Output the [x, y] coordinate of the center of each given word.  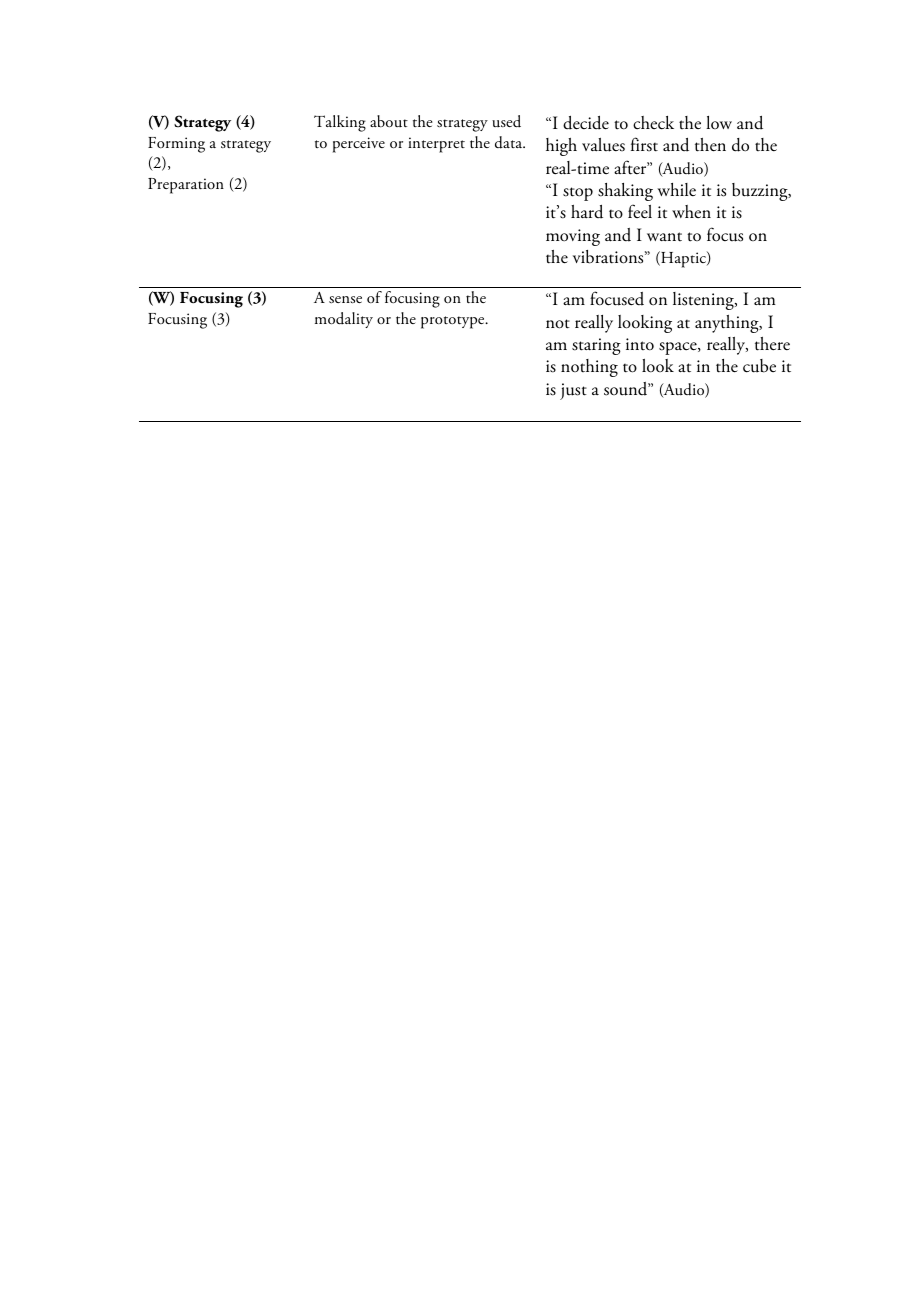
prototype [454, 322]
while [676, 189]
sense [345, 300]
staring [596, 346]
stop [578, 194]
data [510, 142]
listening [704, 301]
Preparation [186, 186]
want [664, 236]
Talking [340, 123]
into [640, 344]
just [573, 391]
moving [573, 237]
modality [344, 320]
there [772, 344]
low [719, 122]
